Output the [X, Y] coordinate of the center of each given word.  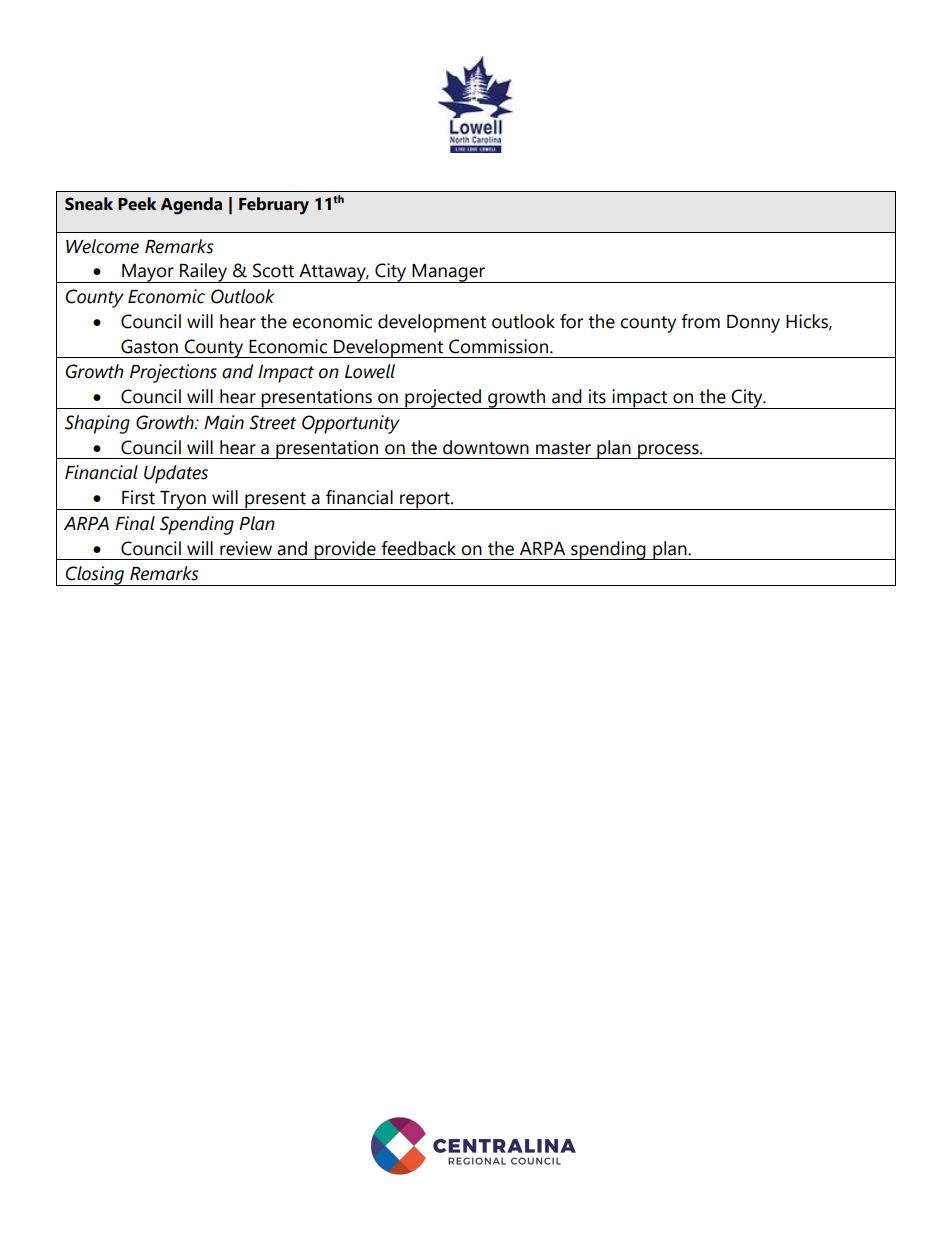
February [274, 206]
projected [443, 399]
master [563, 448]
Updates [176, 474]
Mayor [148, 273]
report [425, 501]
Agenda [191, 206]
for [571, 321]
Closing [95, 576]
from [700, 321]
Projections [173, 373]
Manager [448, 273]
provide [345, 550]
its [597, 396]
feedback [418, 548]
